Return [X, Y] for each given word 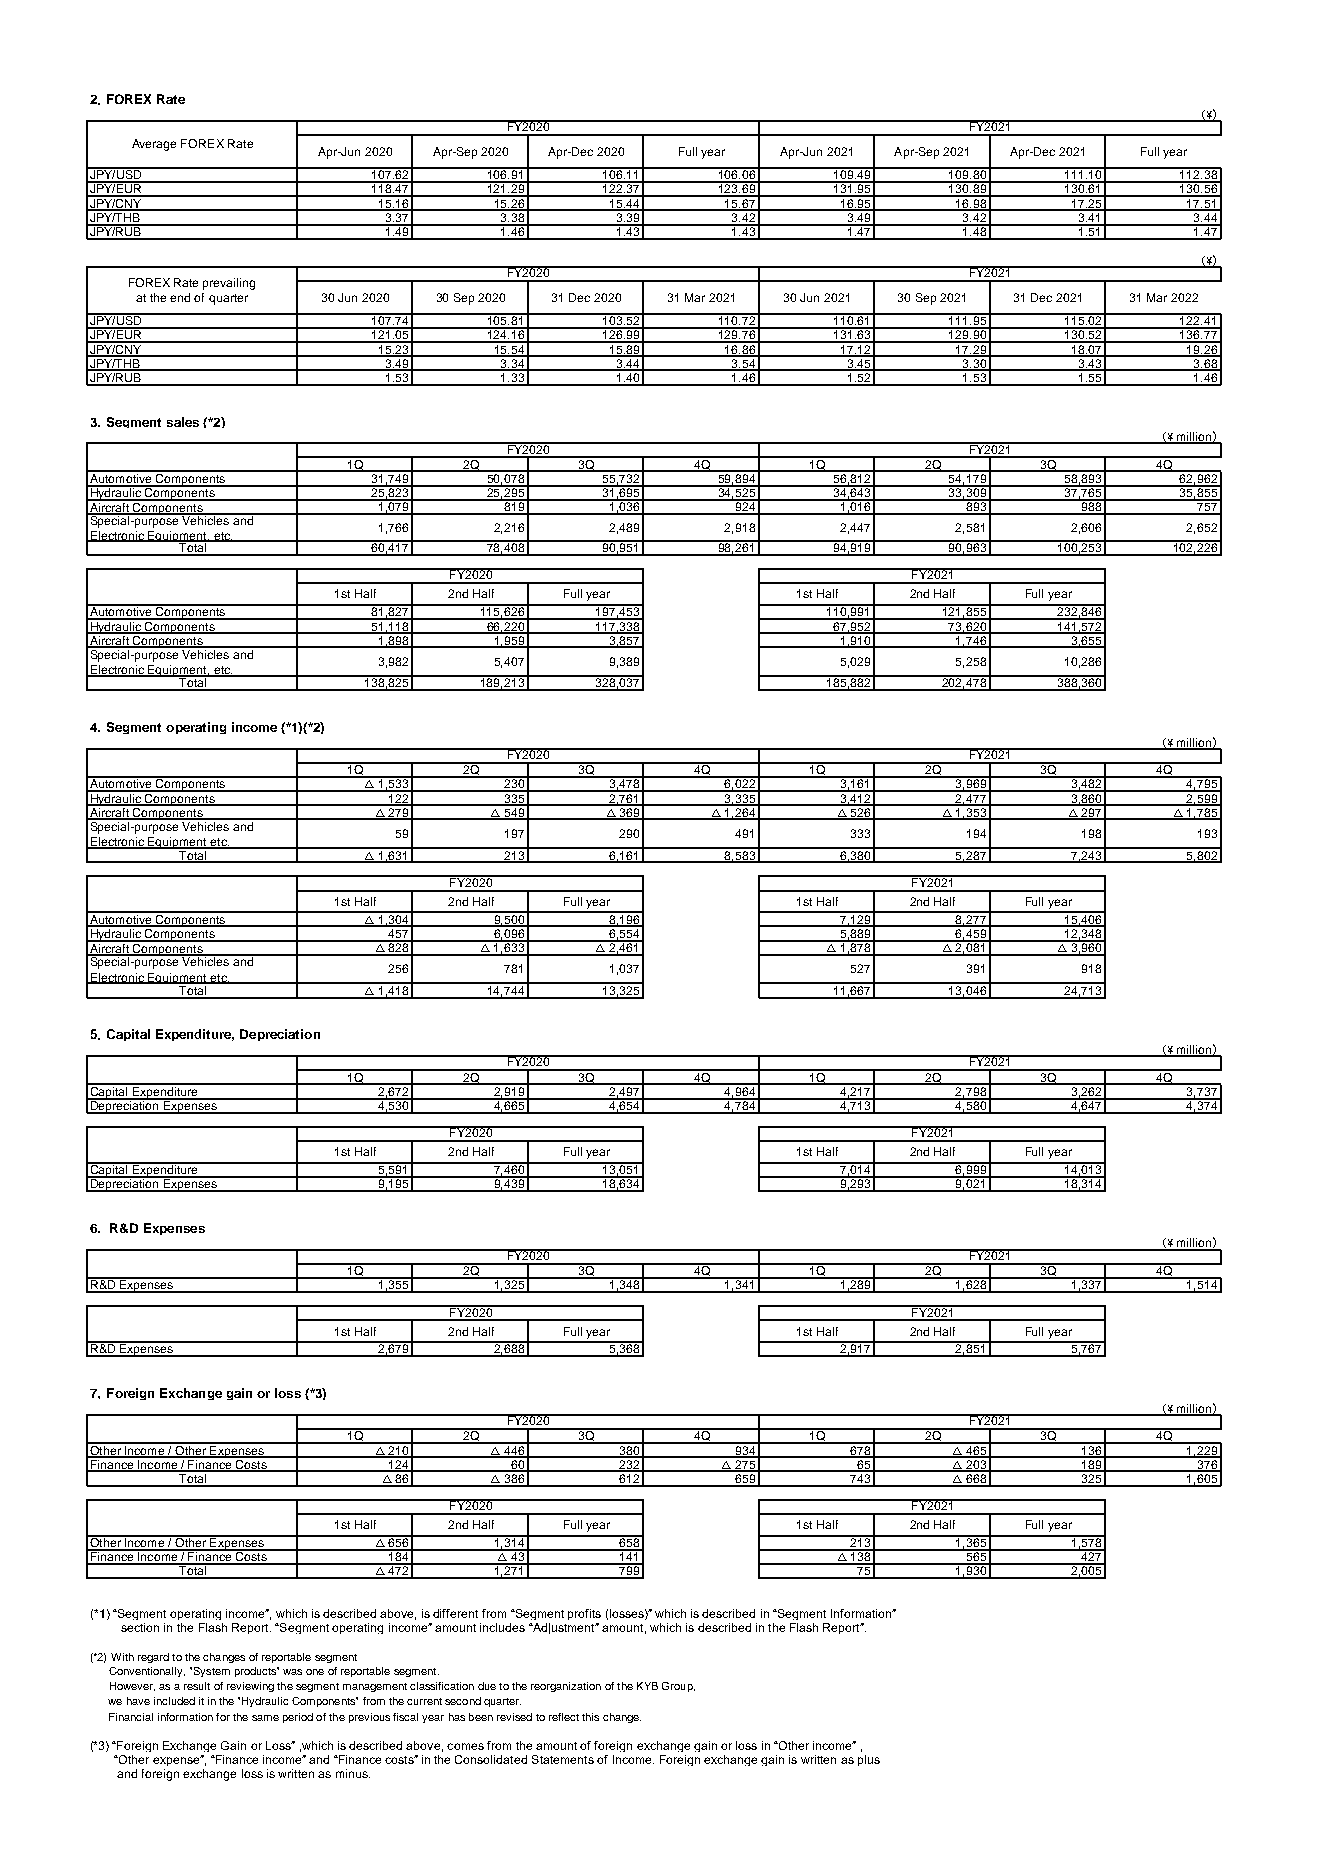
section [140, 1627]
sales [183, 422]
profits [584, 1614]
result [197, 1686]
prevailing [229, 284]
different [455, 1613]
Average [154, 145]
